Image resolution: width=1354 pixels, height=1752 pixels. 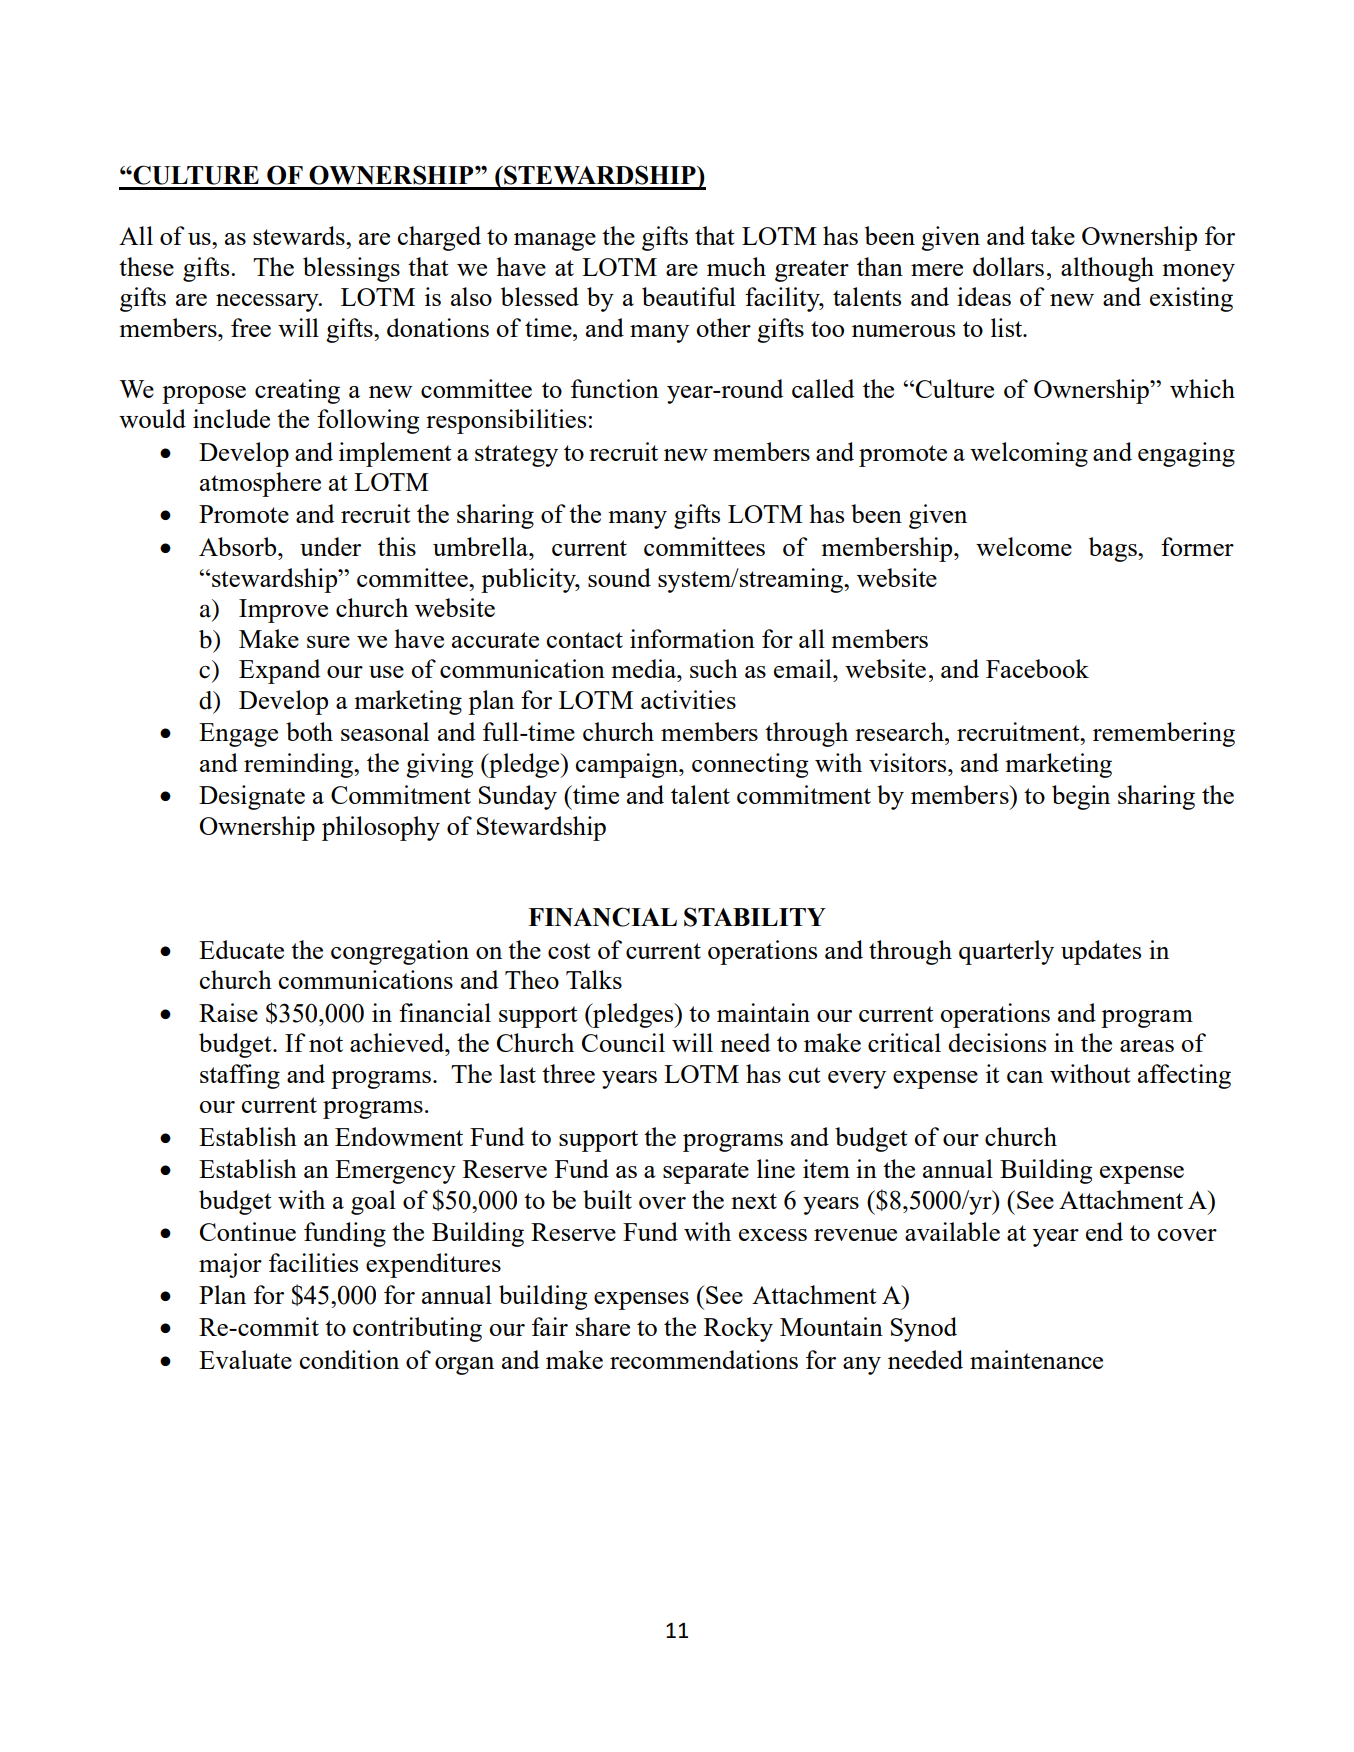 I want to click on Evaluate, so click(x=245, y=1359).
